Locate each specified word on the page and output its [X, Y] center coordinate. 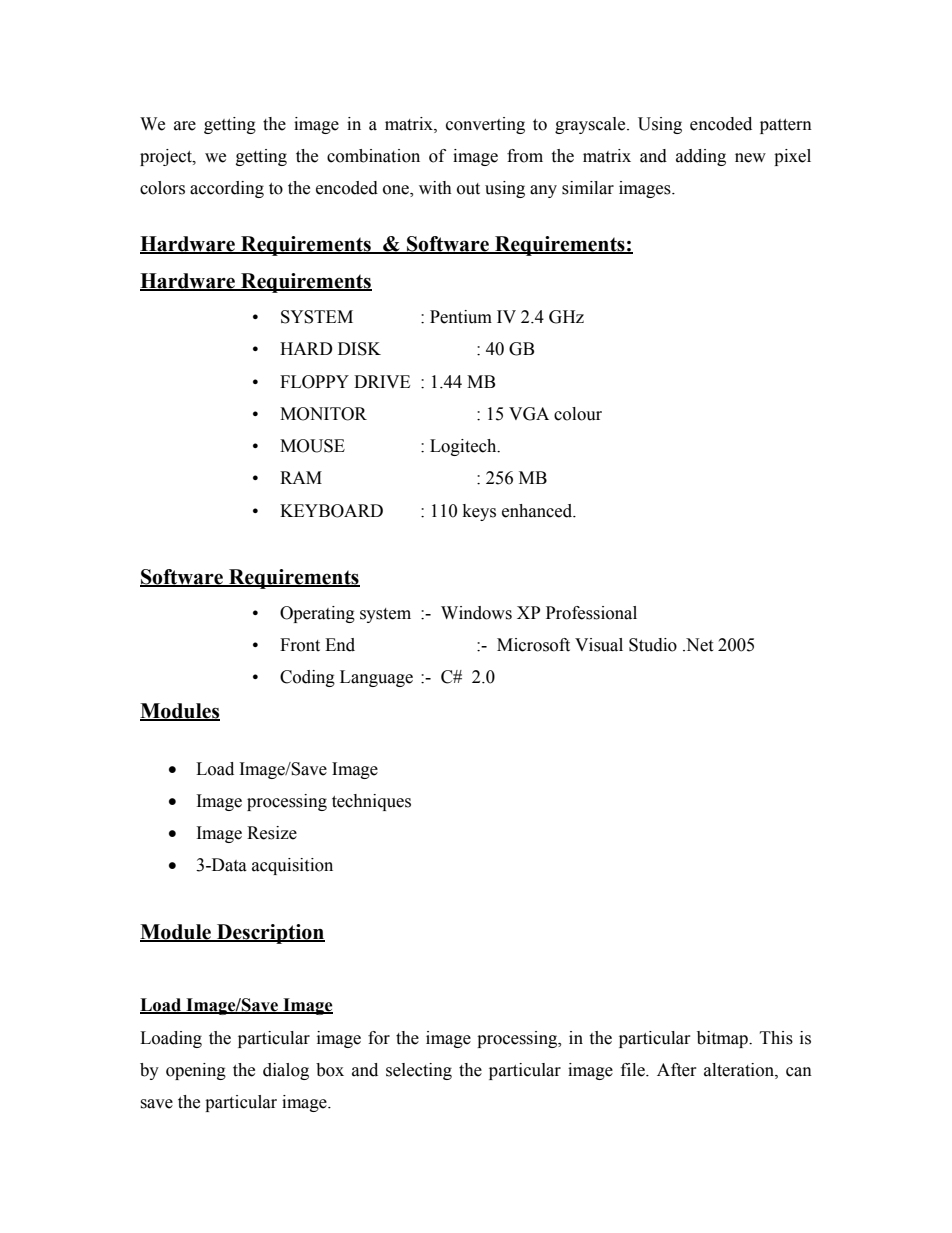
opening [196, 1071]
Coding [307, 678]
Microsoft [533, 645]
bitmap [723, 1039]
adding [701, 157]
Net [698, 645]
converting [485, 125]
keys [479, 512]
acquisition [292, 866]
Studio [653, 645]
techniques [371, 802]
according [227, 189]
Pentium [461, 317]
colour [578, 414]
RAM [301, 477]
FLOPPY [314, 382]
